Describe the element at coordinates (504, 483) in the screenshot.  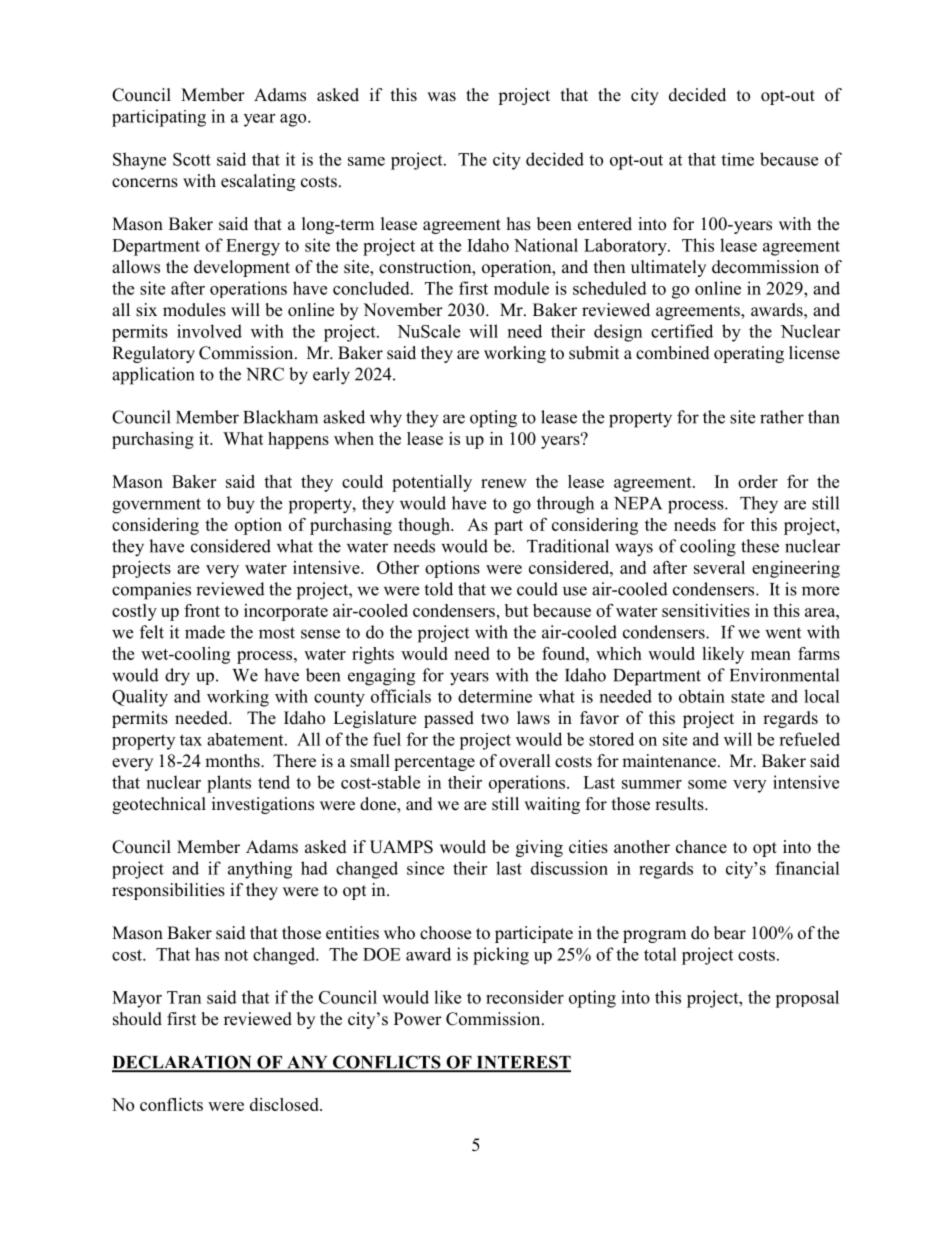
I see `renew` at that location.
